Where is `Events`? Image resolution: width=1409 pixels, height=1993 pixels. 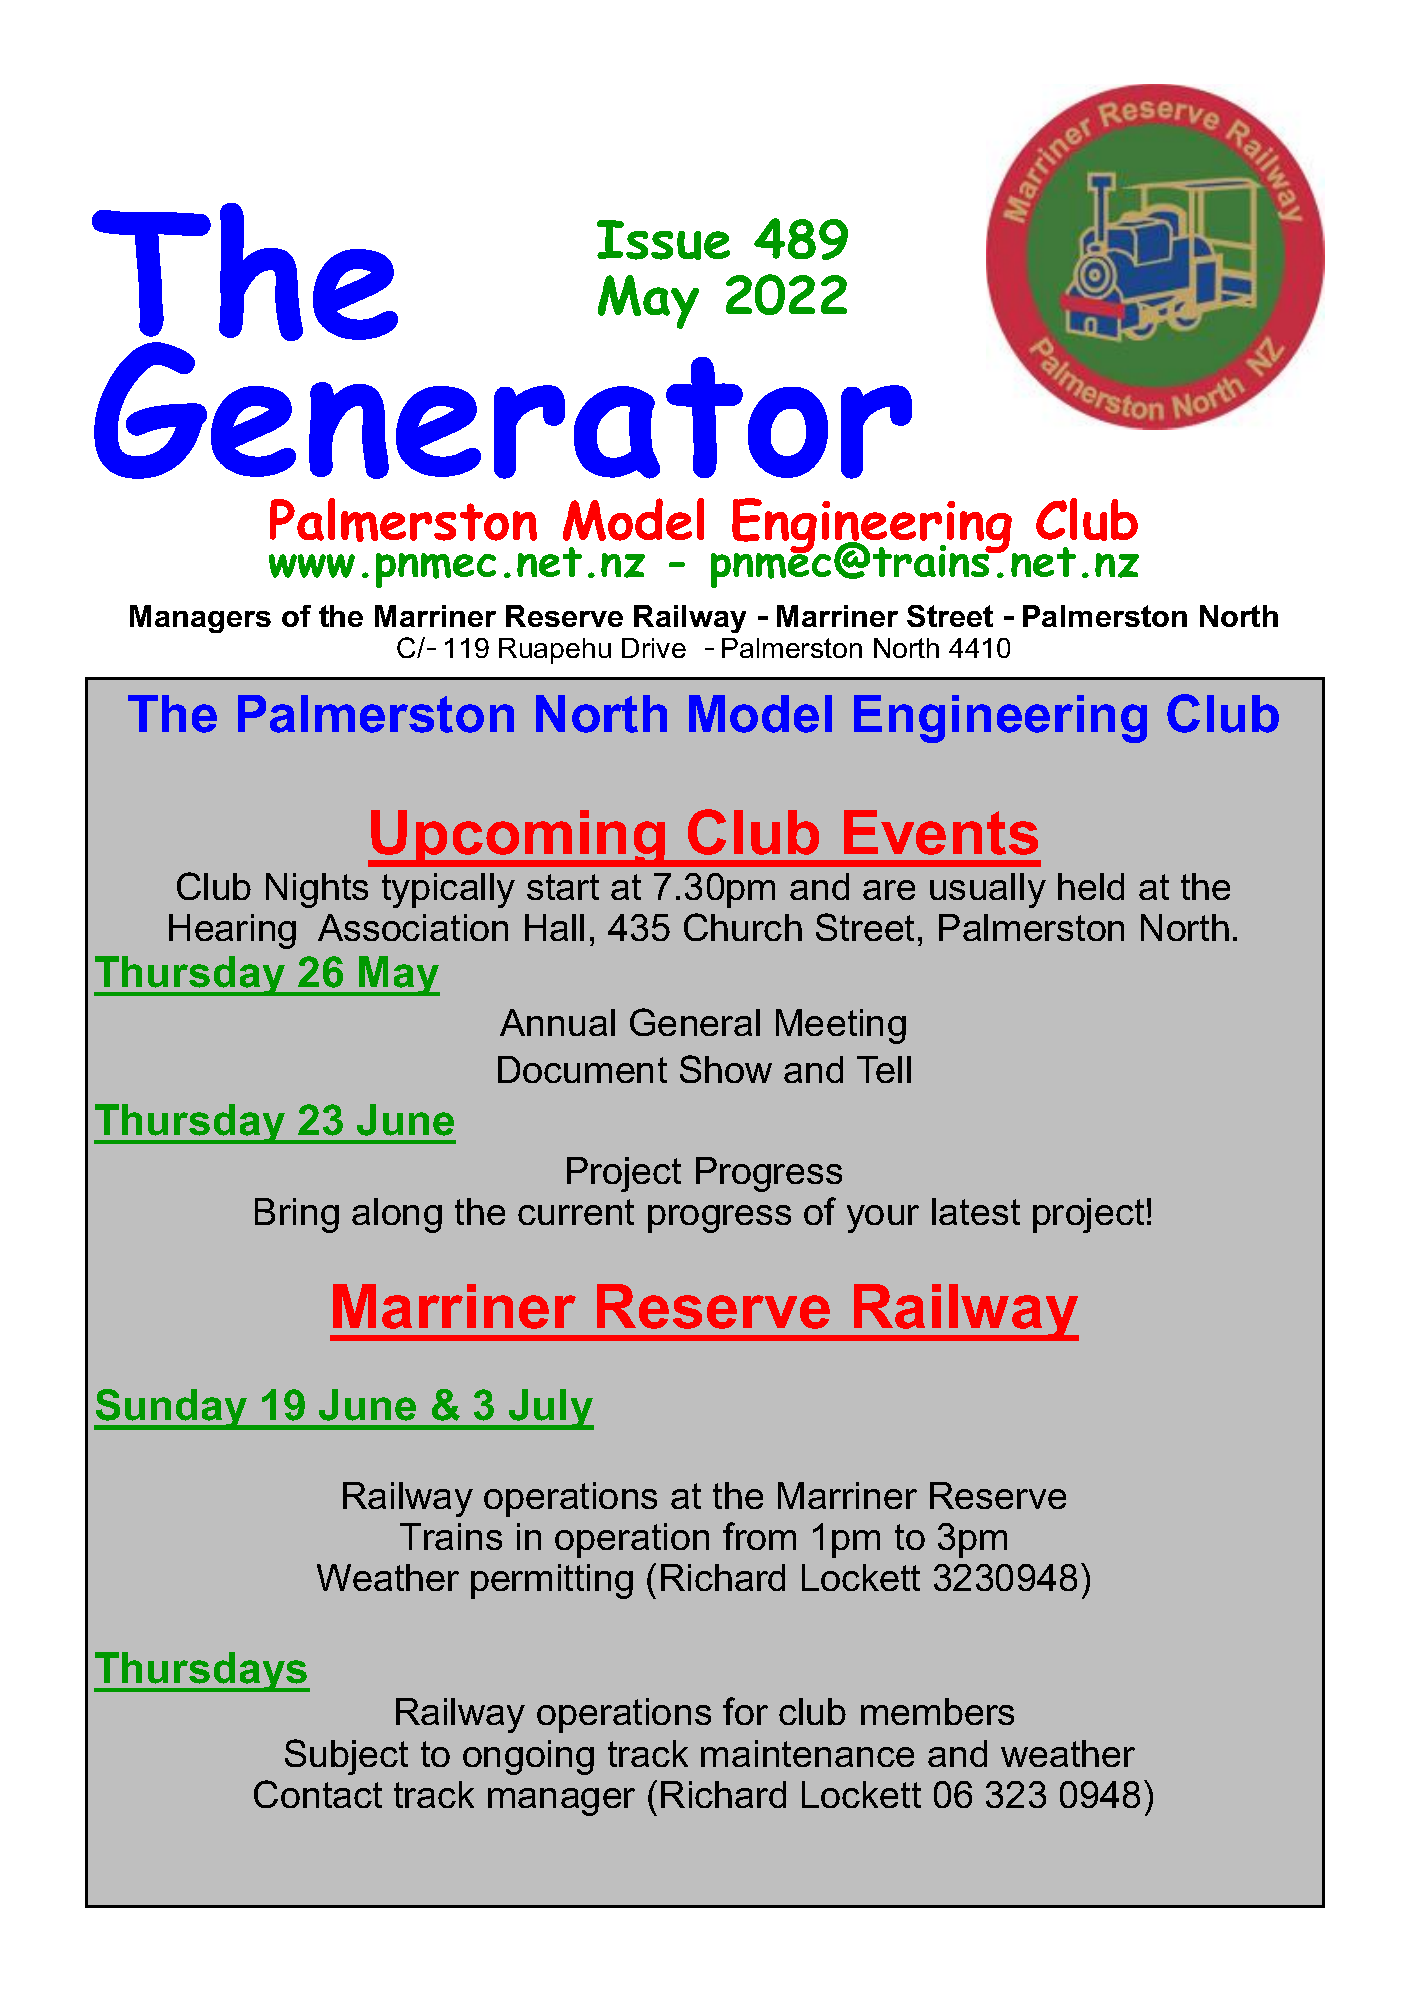
Events is located at coordinates (941, 832).
